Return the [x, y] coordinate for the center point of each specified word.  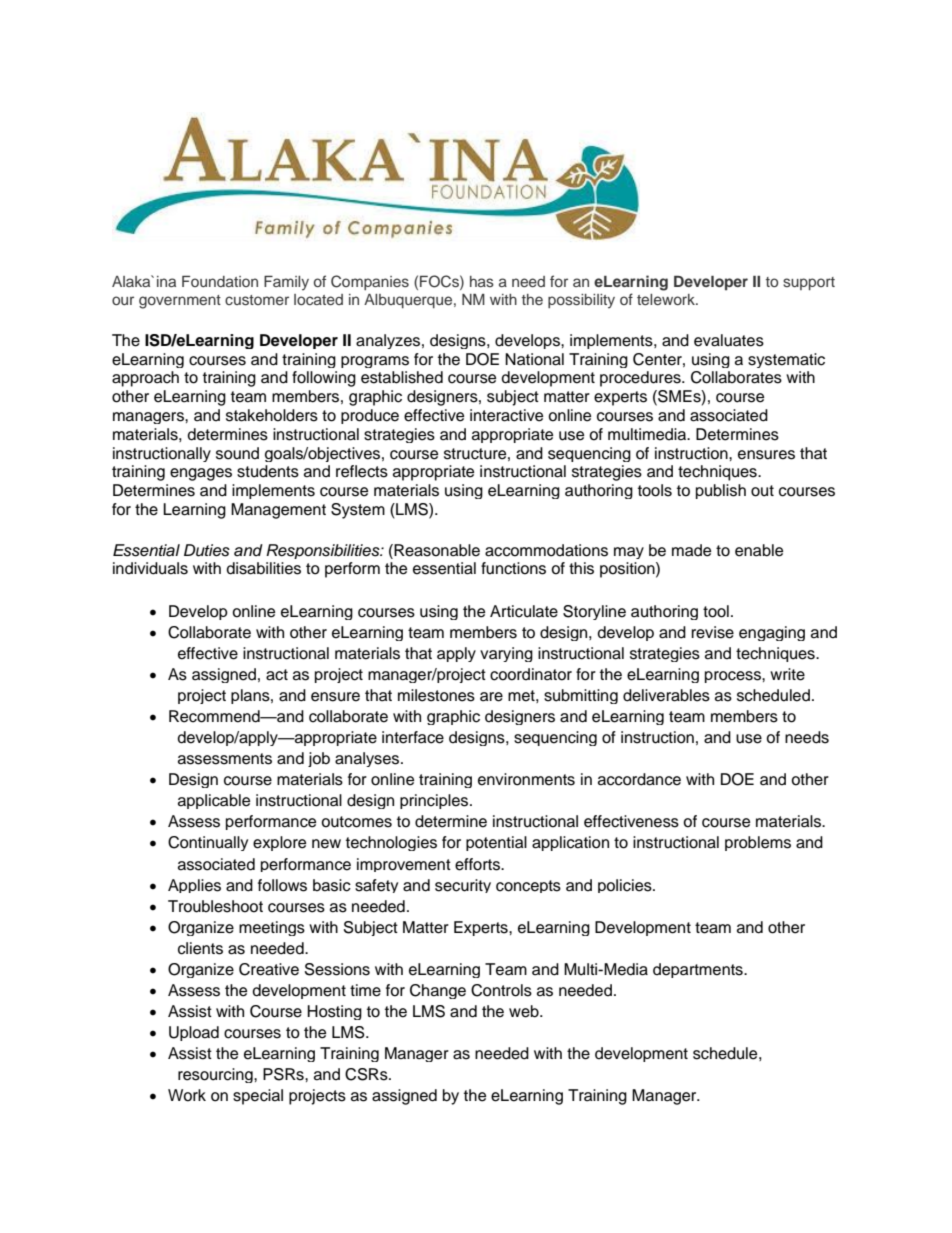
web [525, 1011]
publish [721, 491]
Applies [194, 886]
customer [257, 300]
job [319, 759]
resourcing [216, 1075]
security [463, 886]
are [491, 697]
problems [758, 843]
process [734, 677]
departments [699, 970]
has [482, 281]
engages [201, 474]
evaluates [729, 340]
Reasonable [436, 550]
